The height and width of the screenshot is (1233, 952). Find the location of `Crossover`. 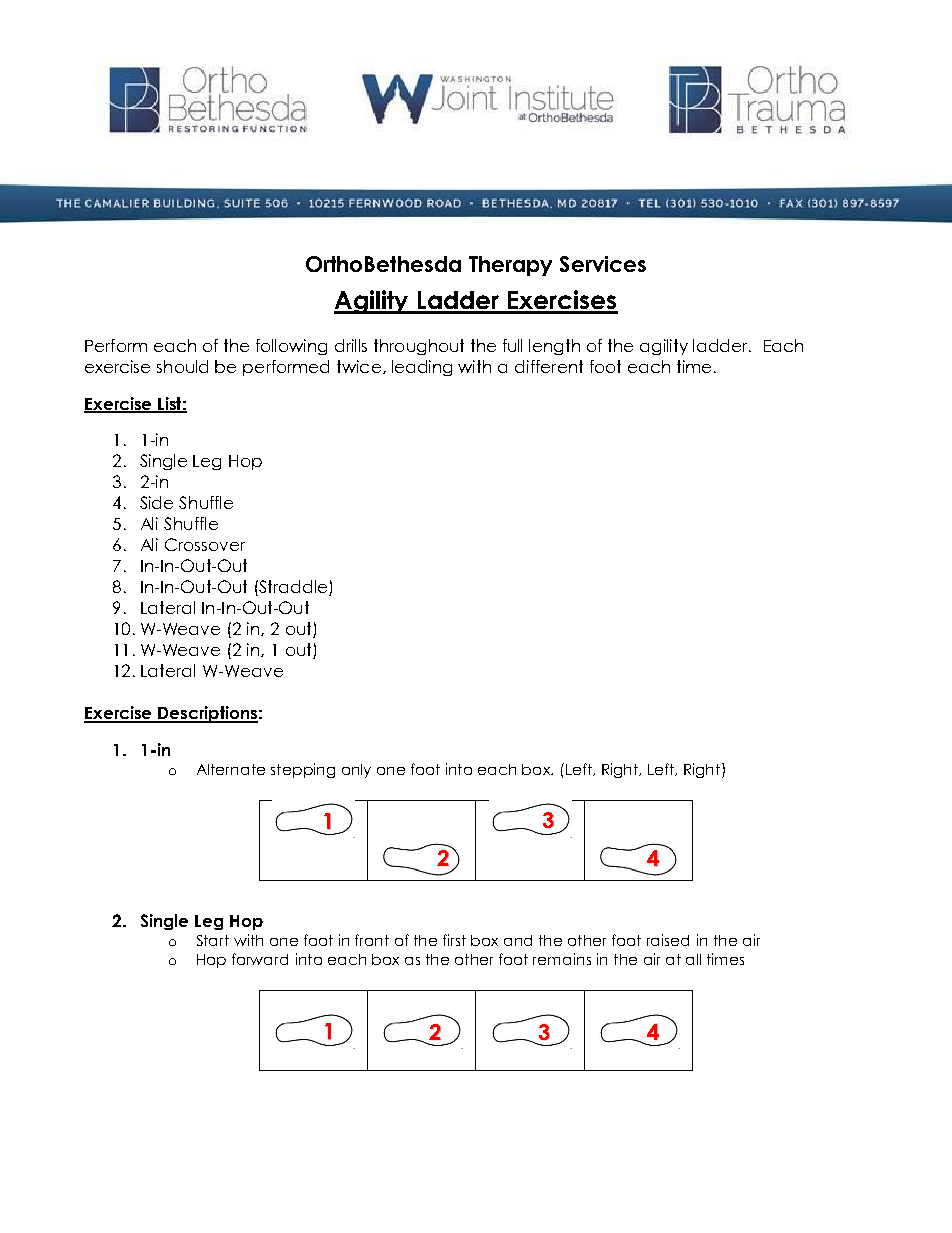

Crossover is located at coordinates (205, 544).
